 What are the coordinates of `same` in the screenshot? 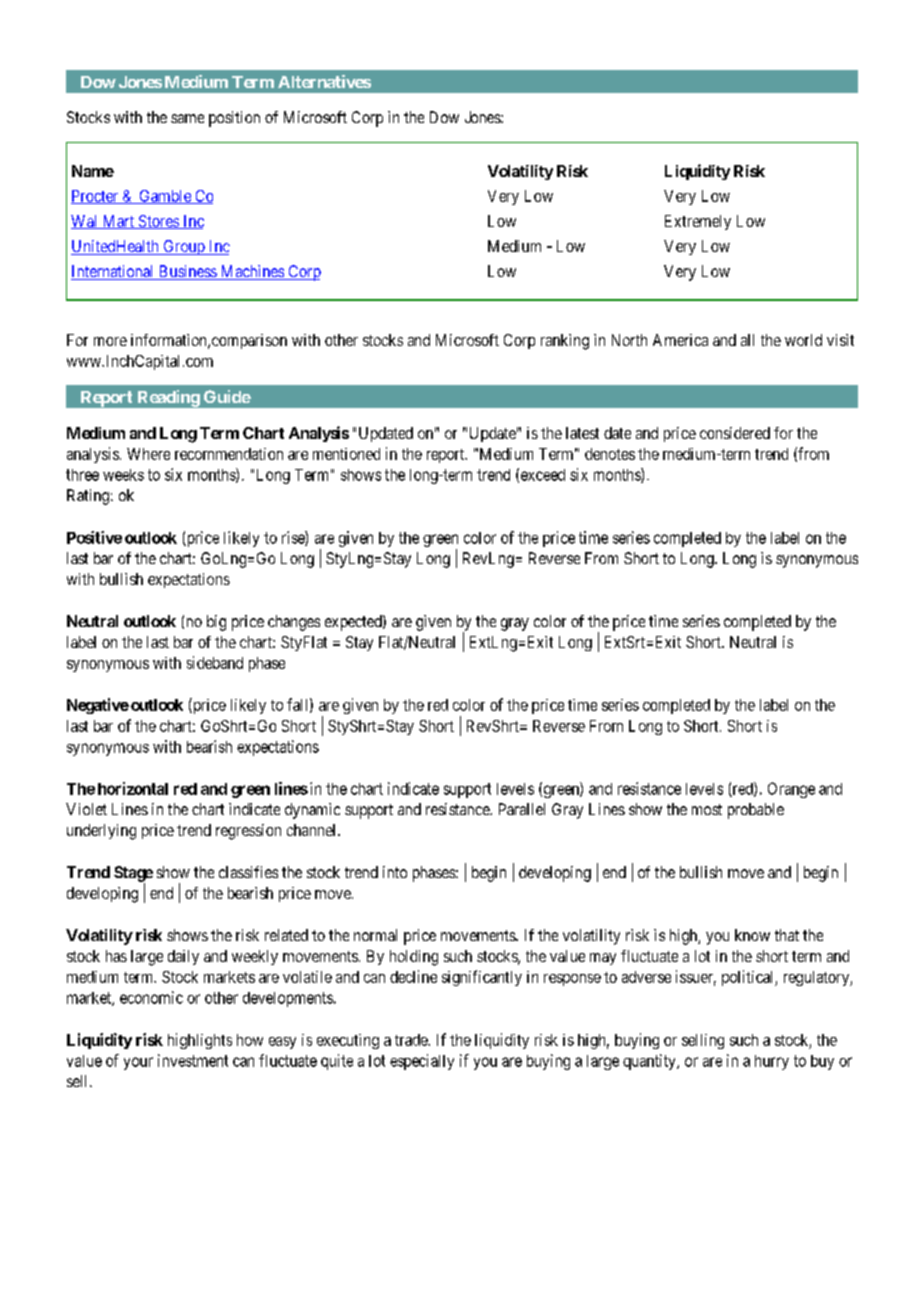 It's located at (187, 118).
